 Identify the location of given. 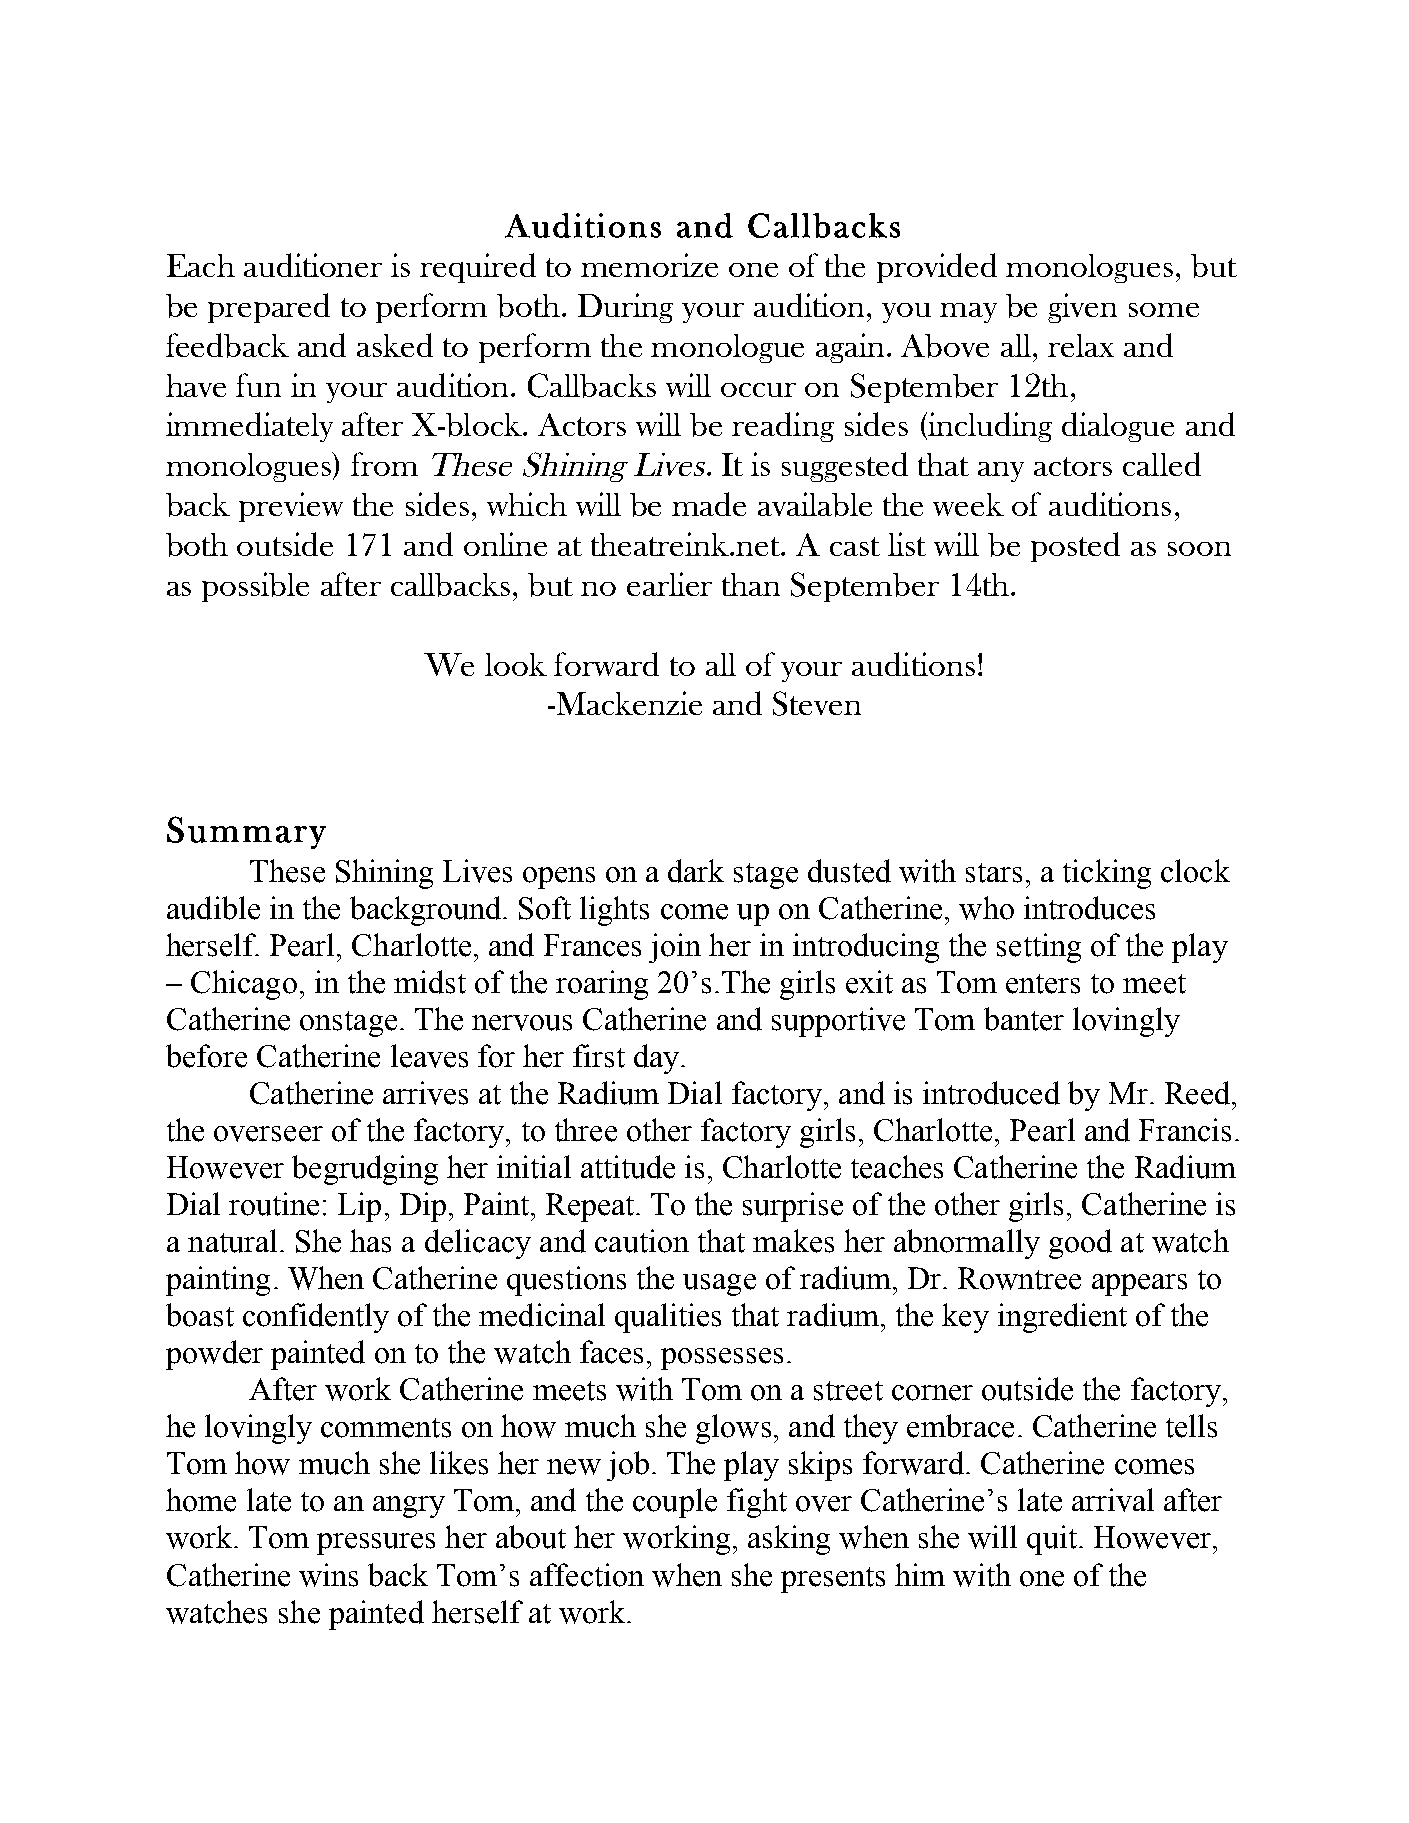
(1082, 308).
